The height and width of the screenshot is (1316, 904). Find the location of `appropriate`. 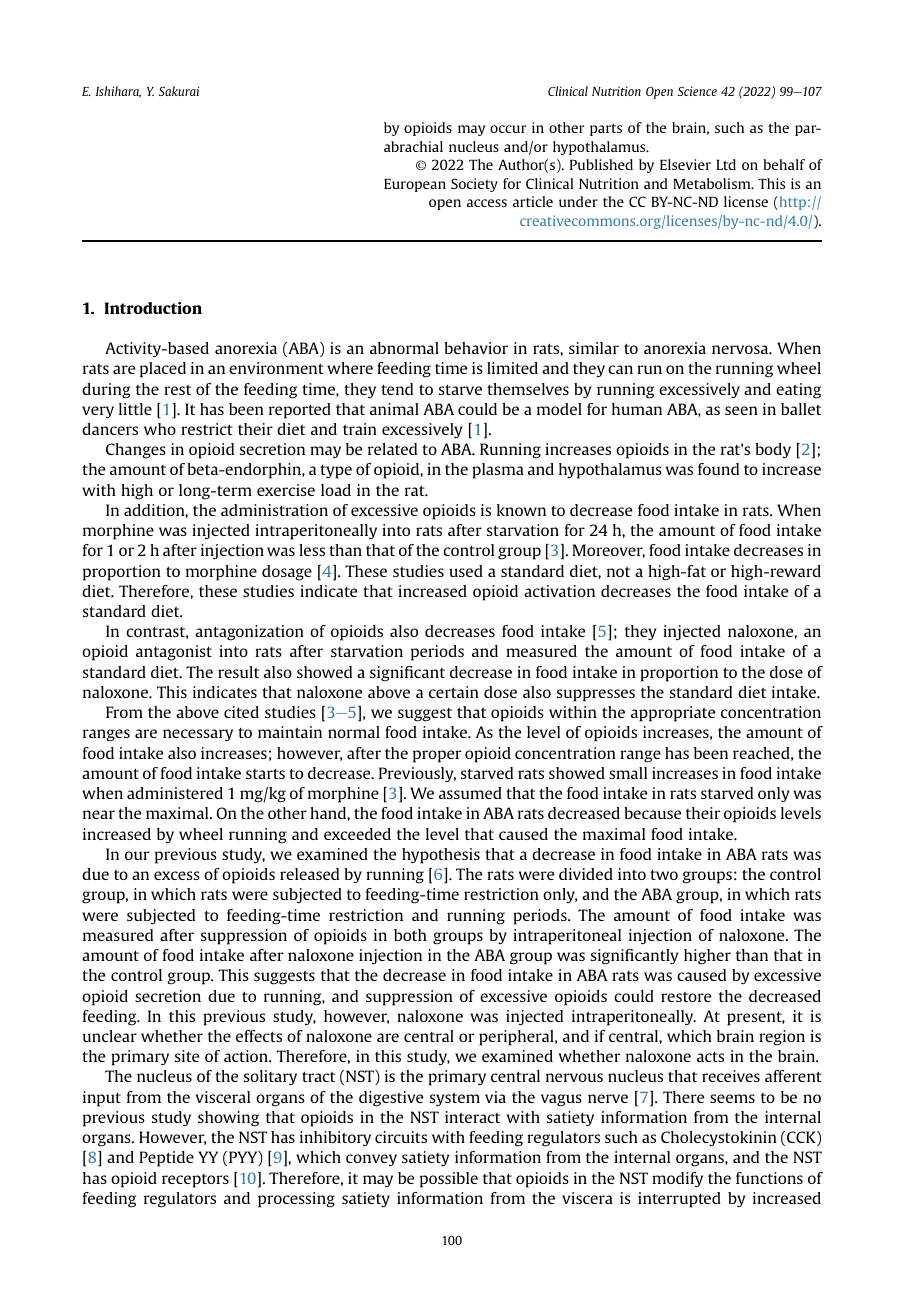

appropriate is located at coordinates (673, 714).
